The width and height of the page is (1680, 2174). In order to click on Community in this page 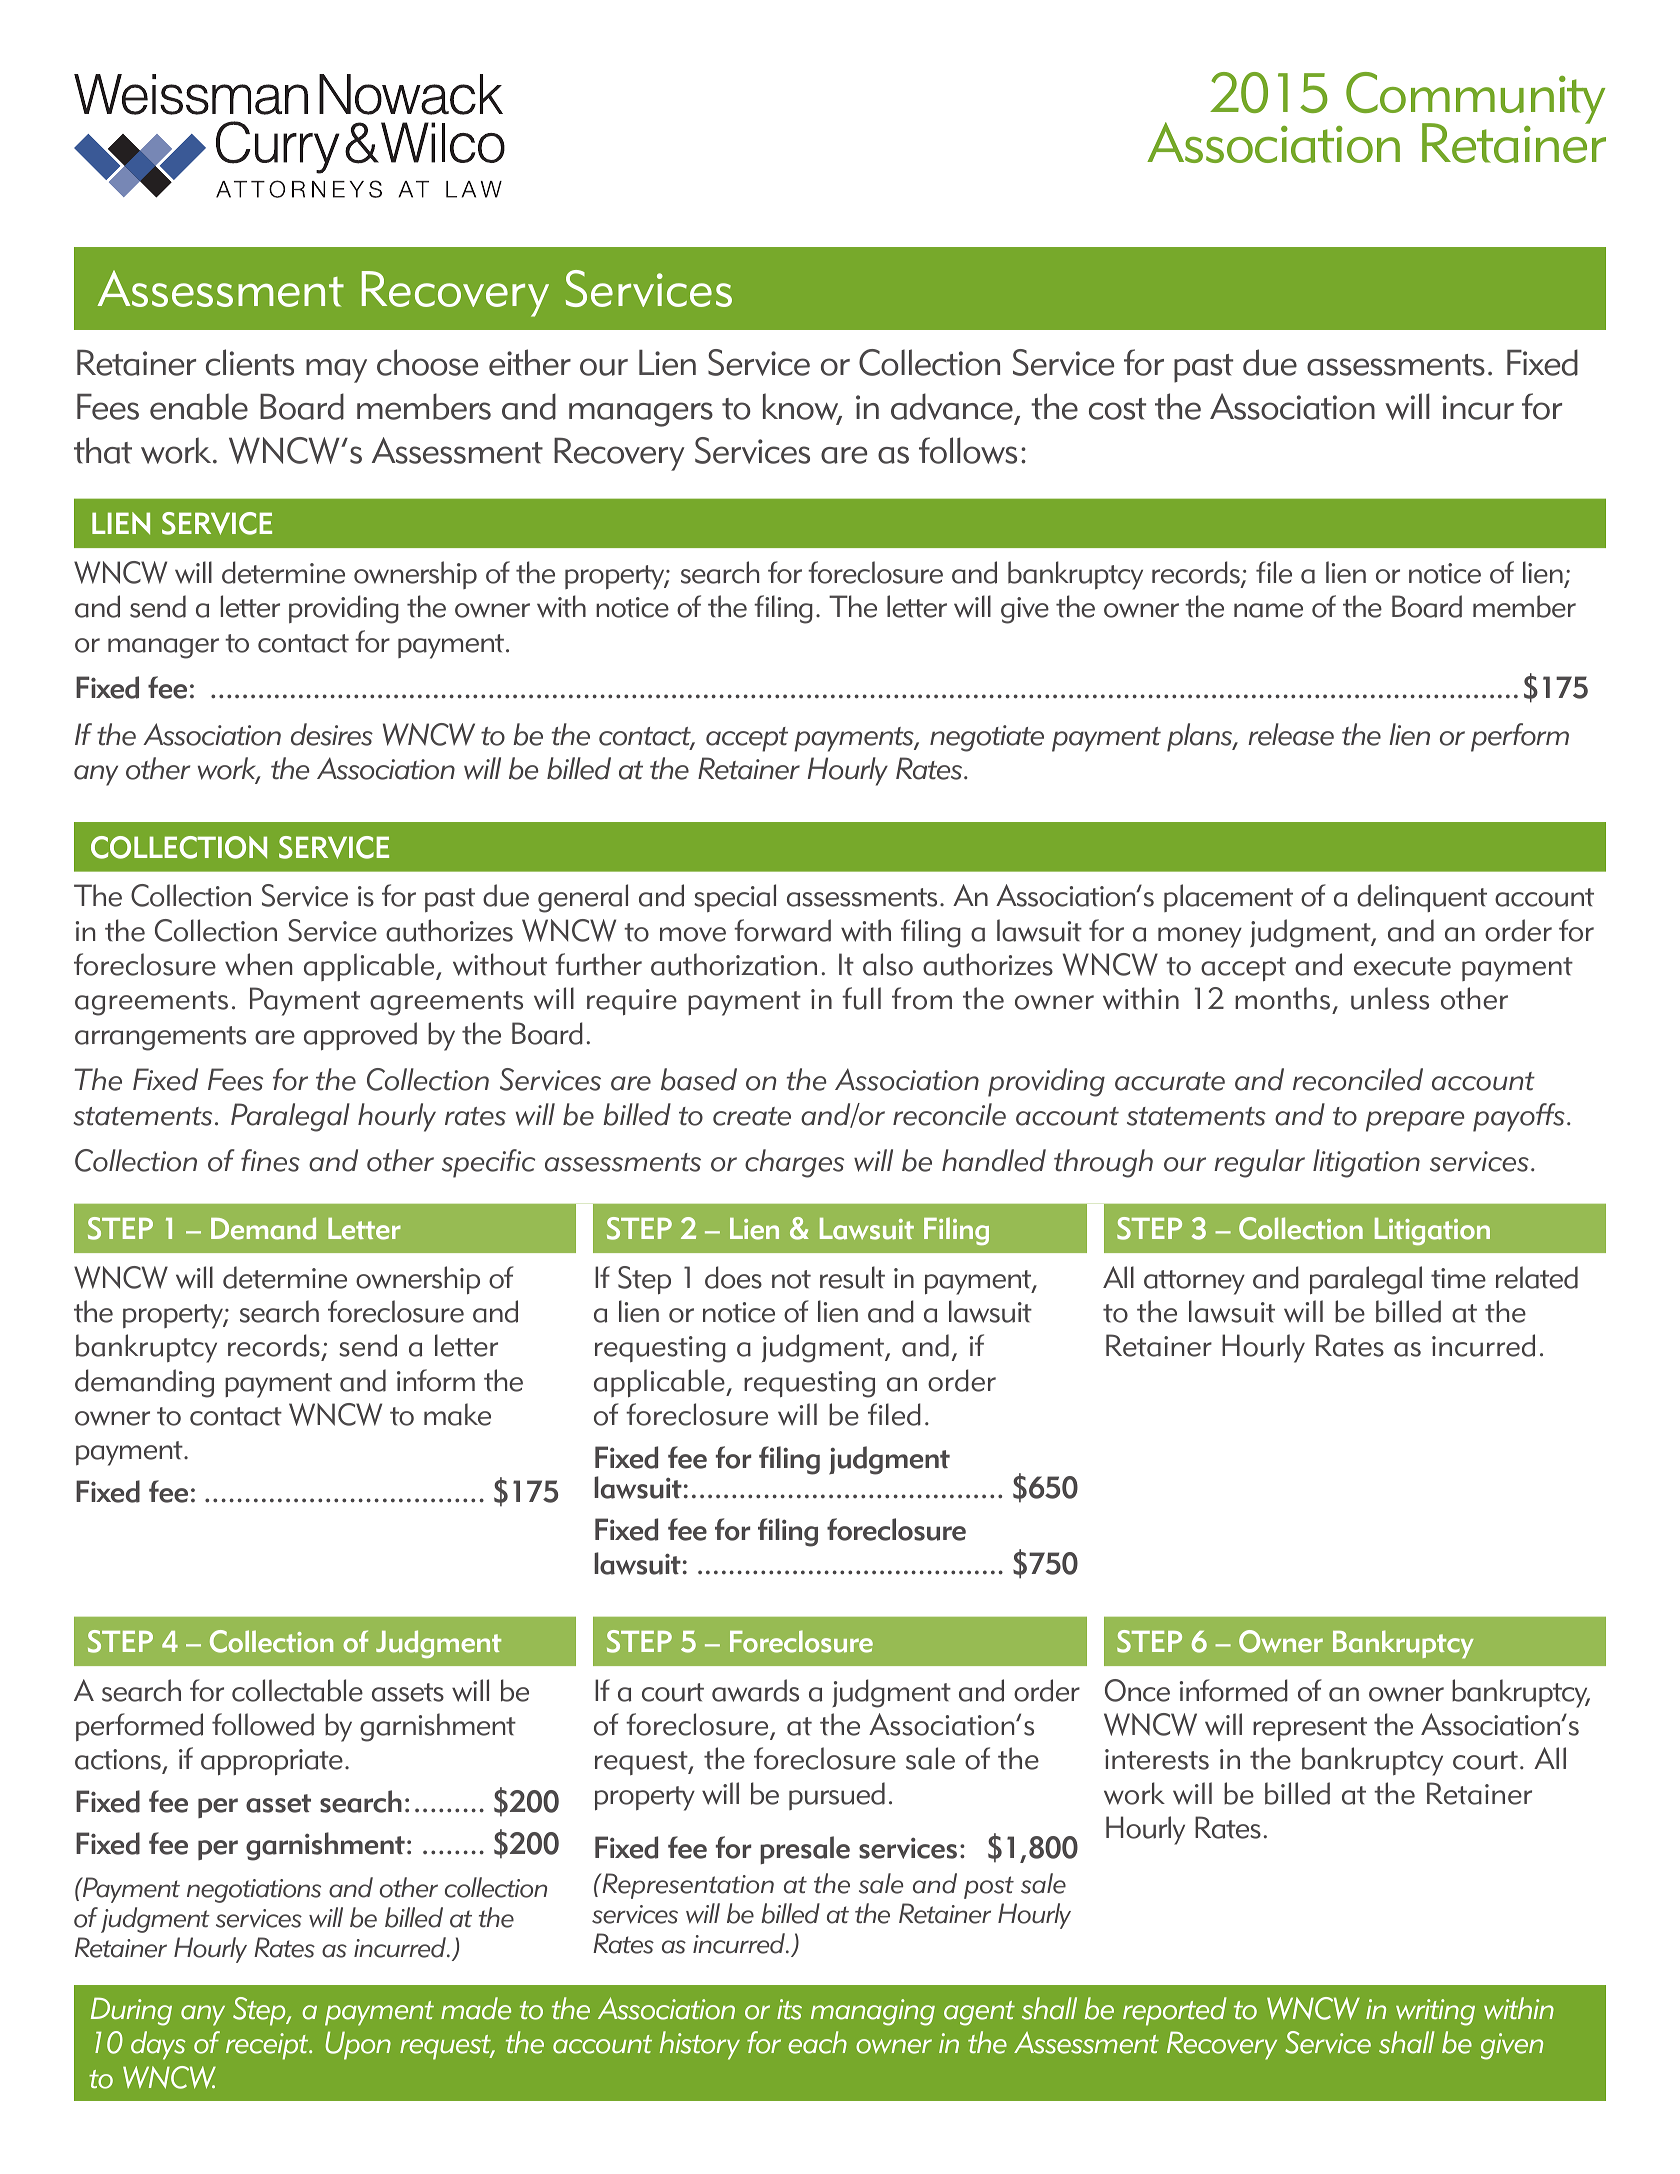, I will do `click(1475, 99)`.
